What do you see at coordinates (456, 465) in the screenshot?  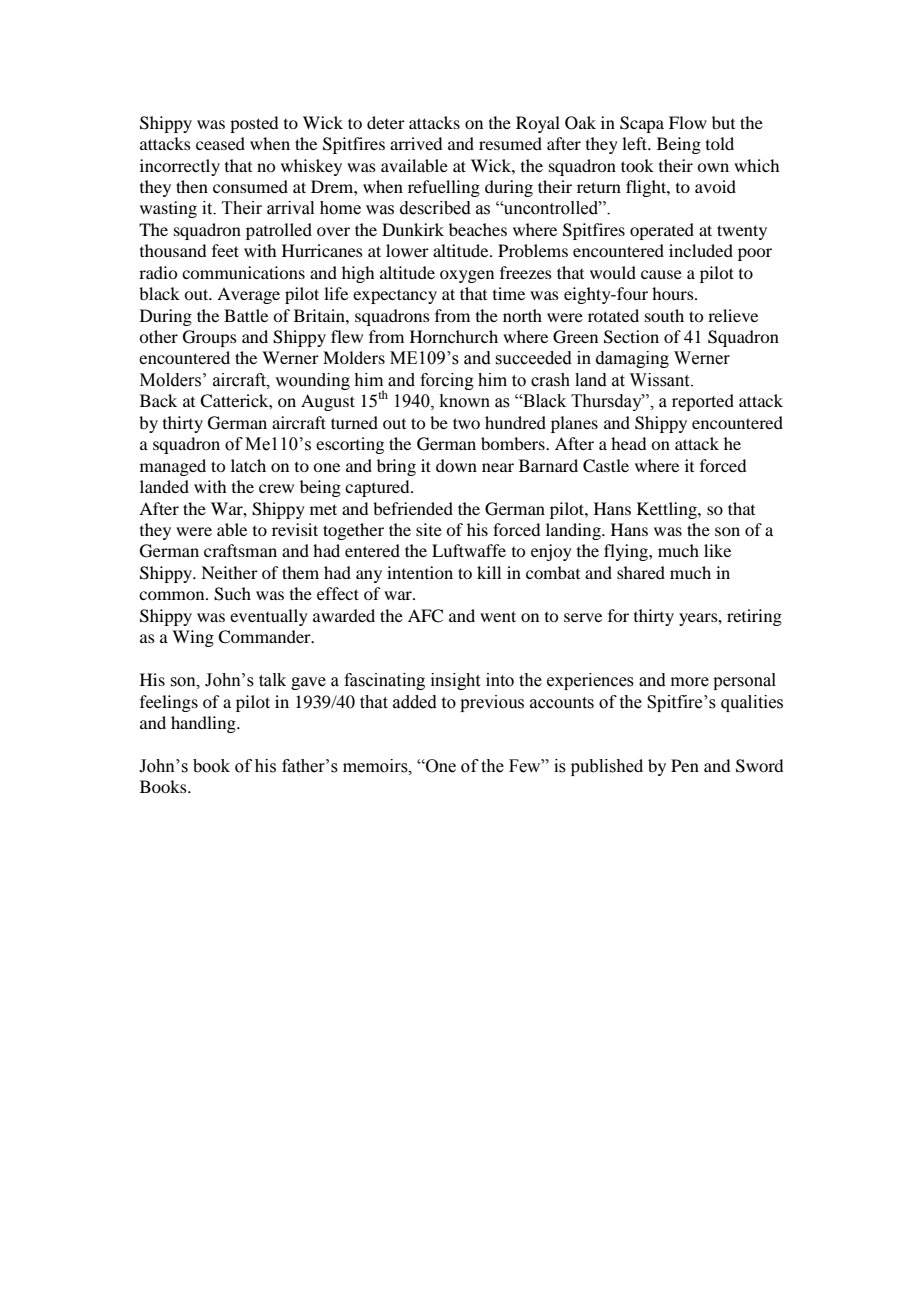 I see `down` at bounding box center [456, 465].
